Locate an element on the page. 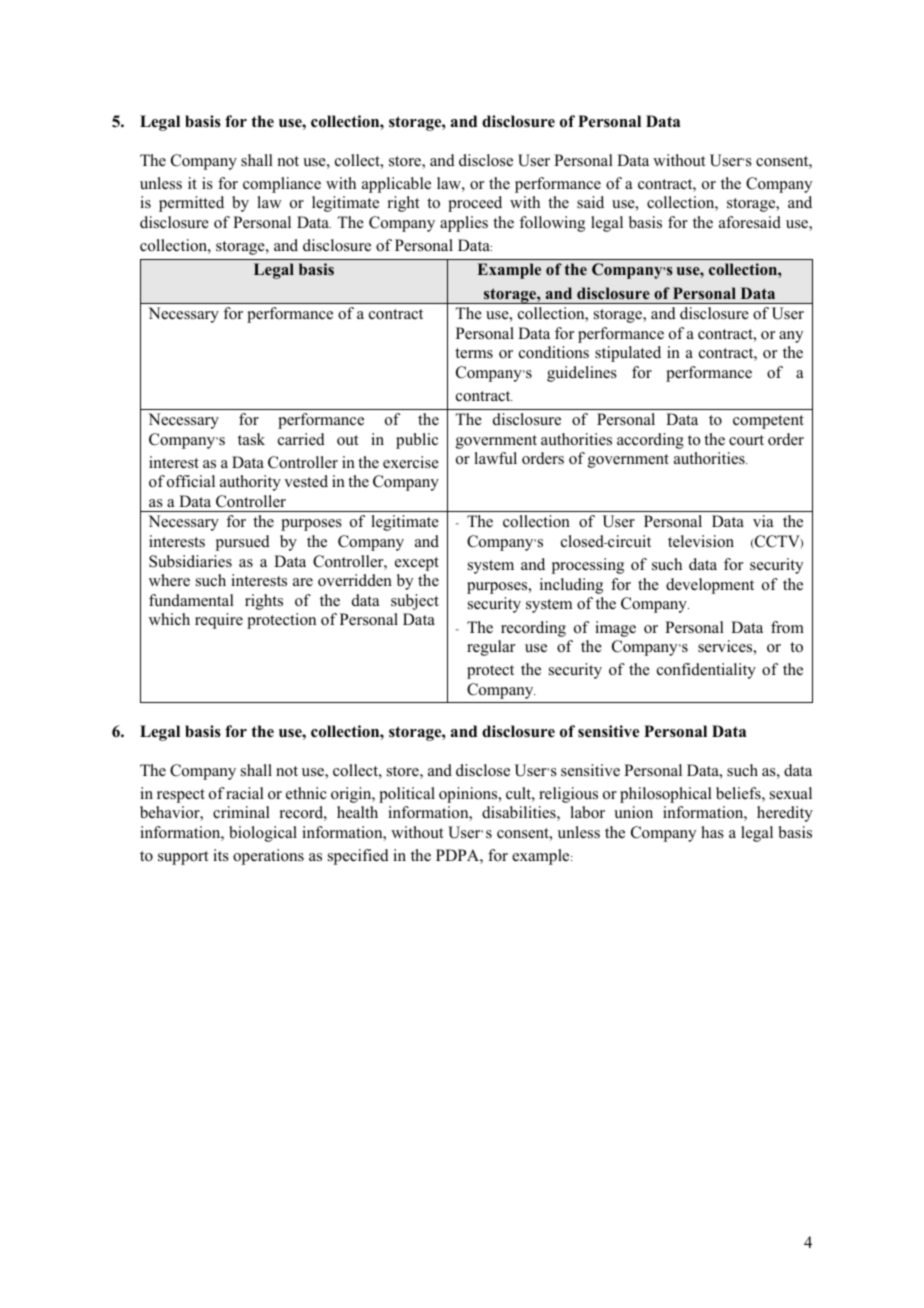  television is located at coordinates (701, 541).
